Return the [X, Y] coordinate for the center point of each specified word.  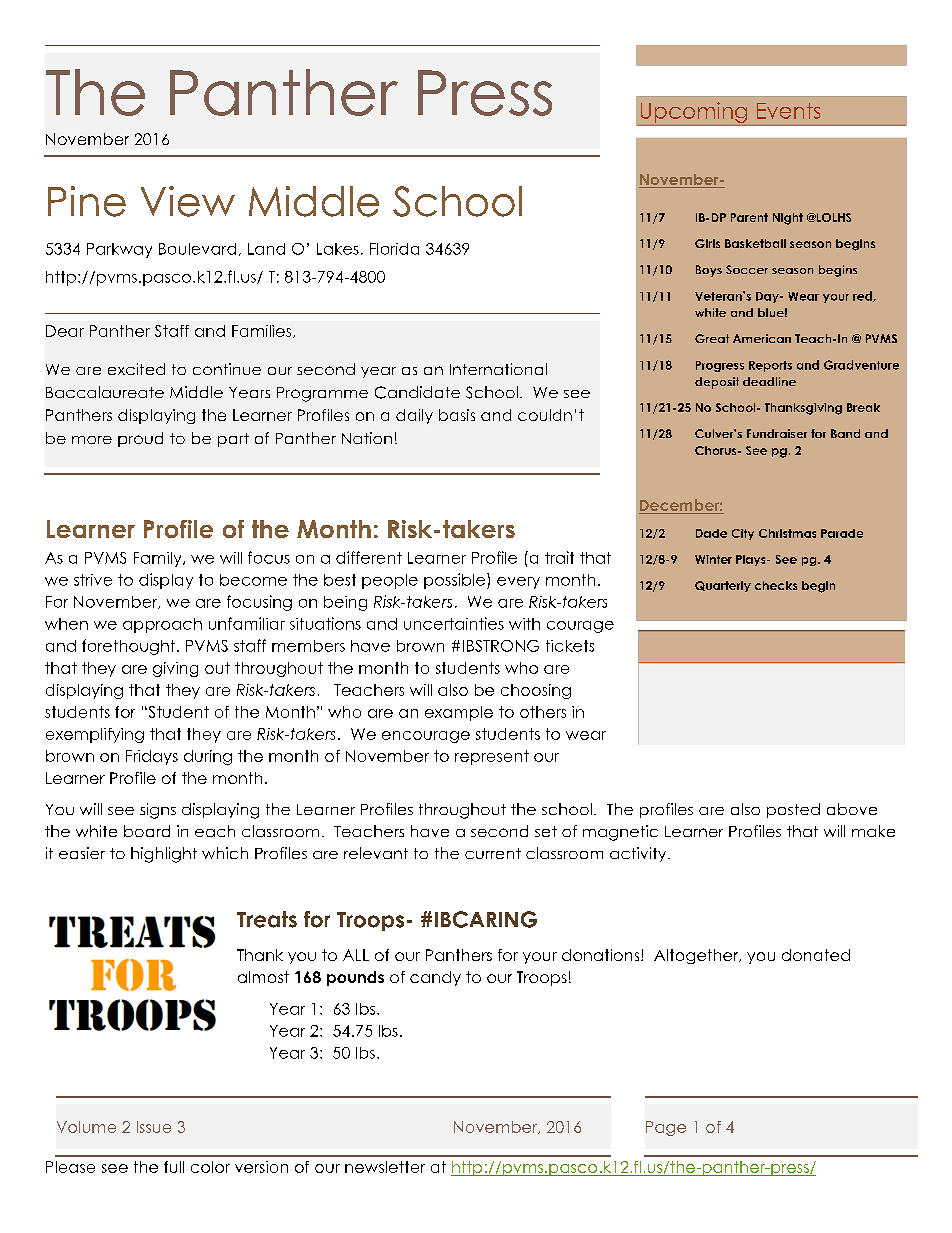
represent [492, 757]
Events [788, 111]
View [188, 201]
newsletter [385, 1167]
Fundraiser [777, 433]
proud [140, 439]
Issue [154, 1127]
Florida [394, 249]
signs [158, 811]
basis [457, 415]
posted [793, 810]
